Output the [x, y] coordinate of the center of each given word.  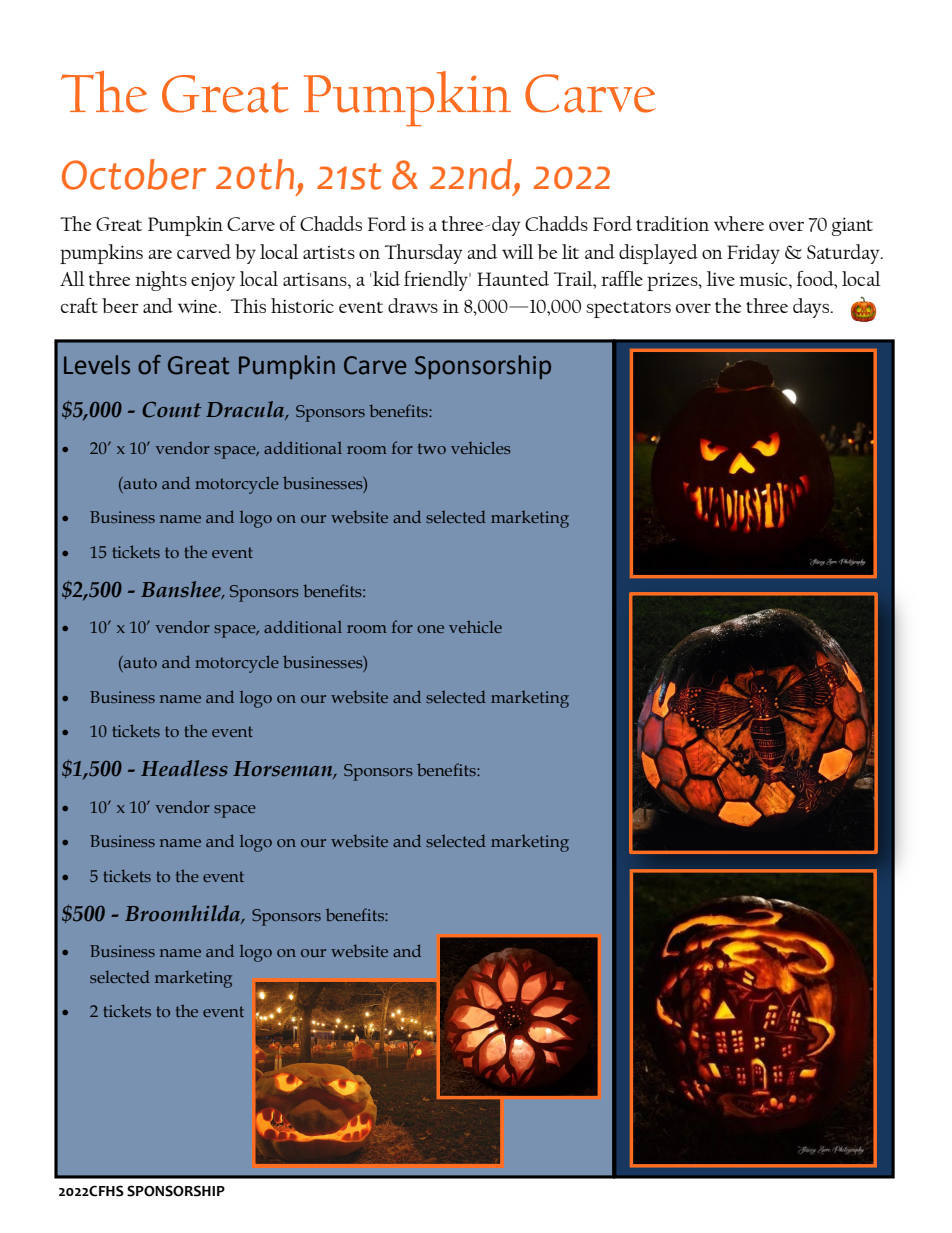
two [432, 448]
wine [199, 306]
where [739, 223]
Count [171, 409]
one [430, 629]
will [518, 251]
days [812, 308]
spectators [628, 310]
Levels [97, 365]
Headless [184, 768]
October [134, 174]
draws [413, 305]
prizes [673, 282]
